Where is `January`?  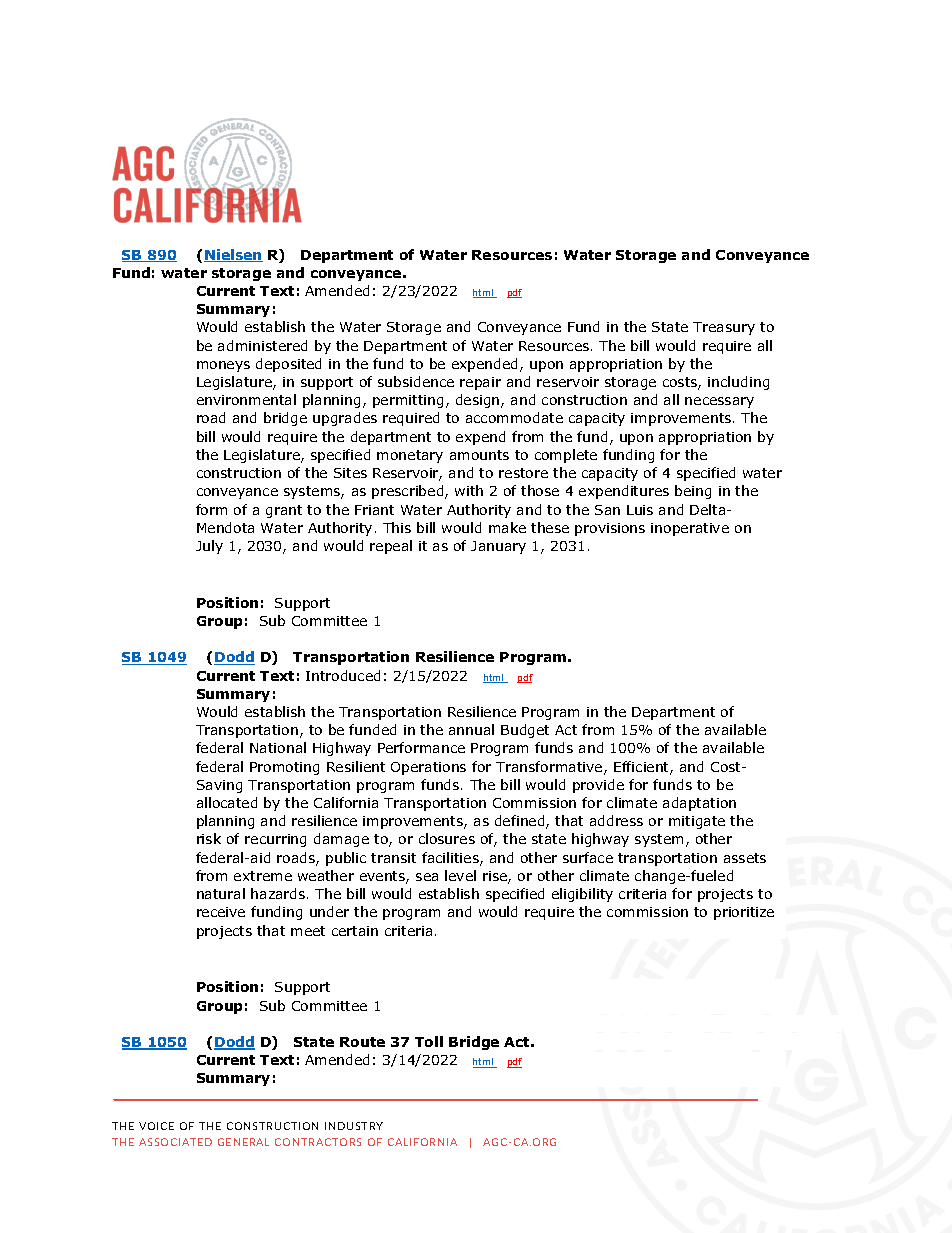
January is located at coordinates (498, 547).
